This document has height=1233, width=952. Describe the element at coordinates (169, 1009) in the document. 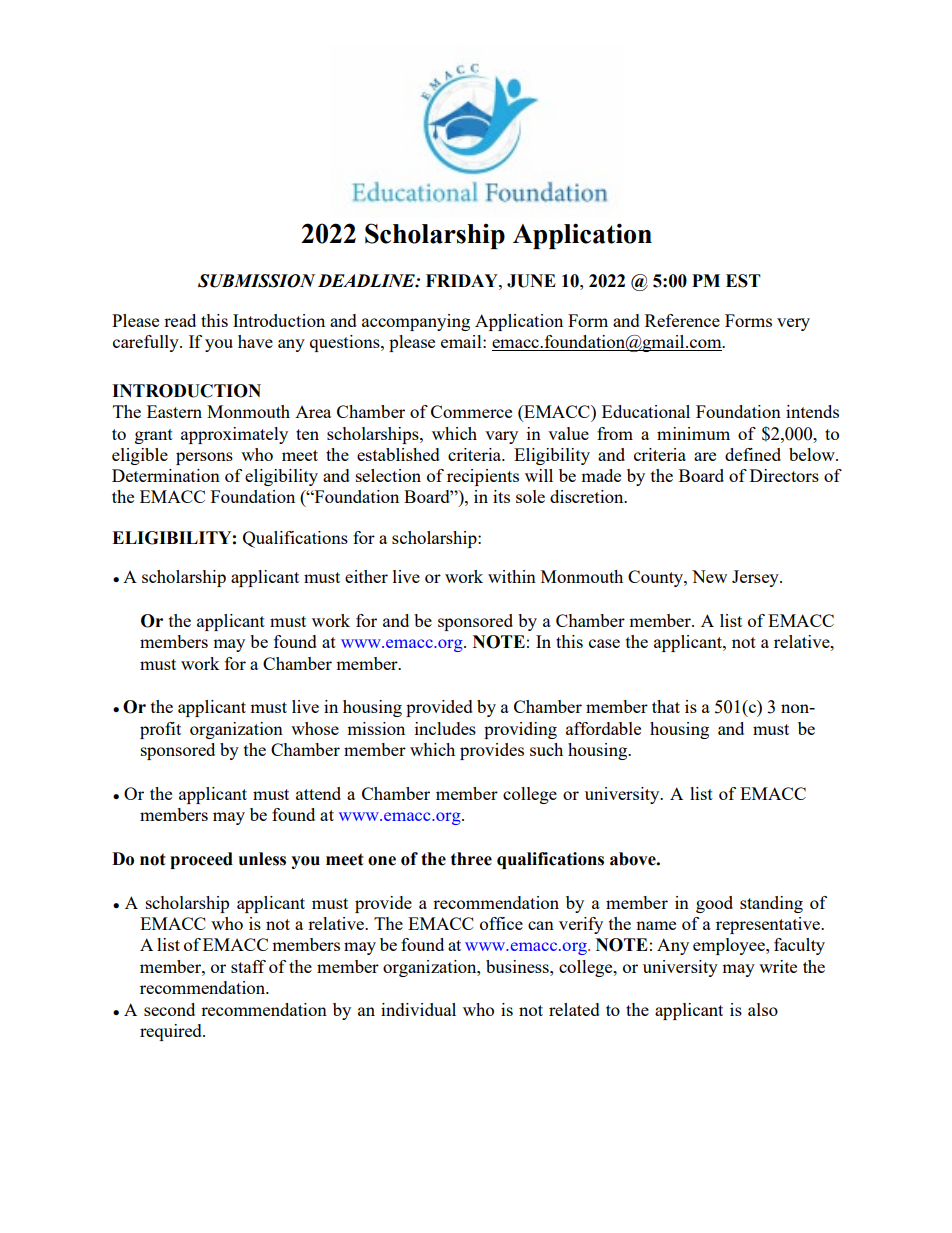

I see `second` at that location.
